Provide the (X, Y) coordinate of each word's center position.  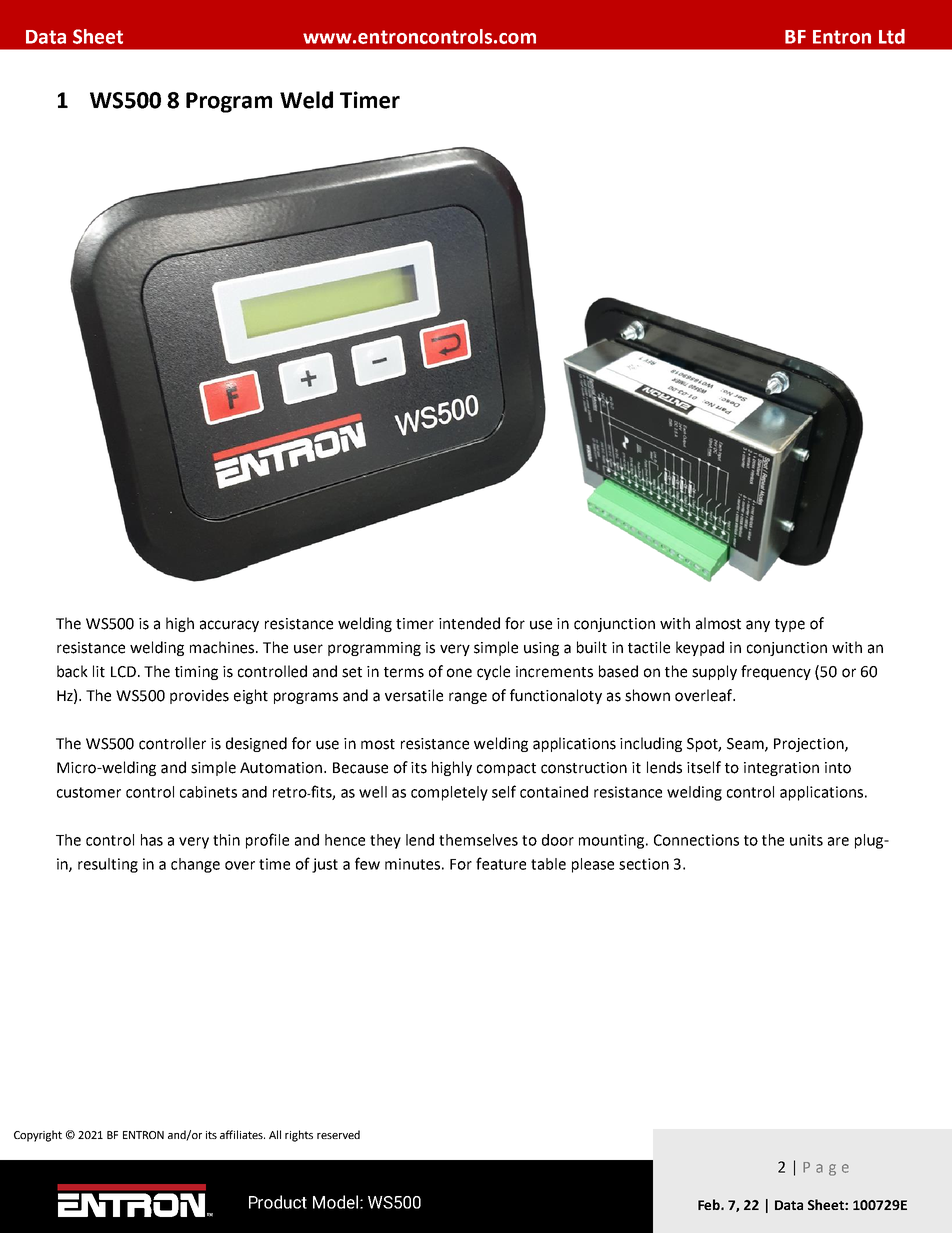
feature (501, 863)
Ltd (892, 36)
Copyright (38, 1136)
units (806, 840)
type (790, 625)
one (459, 673)
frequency (776, 672)
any (758, 626)
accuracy (229, 626)
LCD (123, 672)
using (541, 649)
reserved (338, 1134)
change (195, 865)
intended (469, 623)
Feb (710, 1204)
